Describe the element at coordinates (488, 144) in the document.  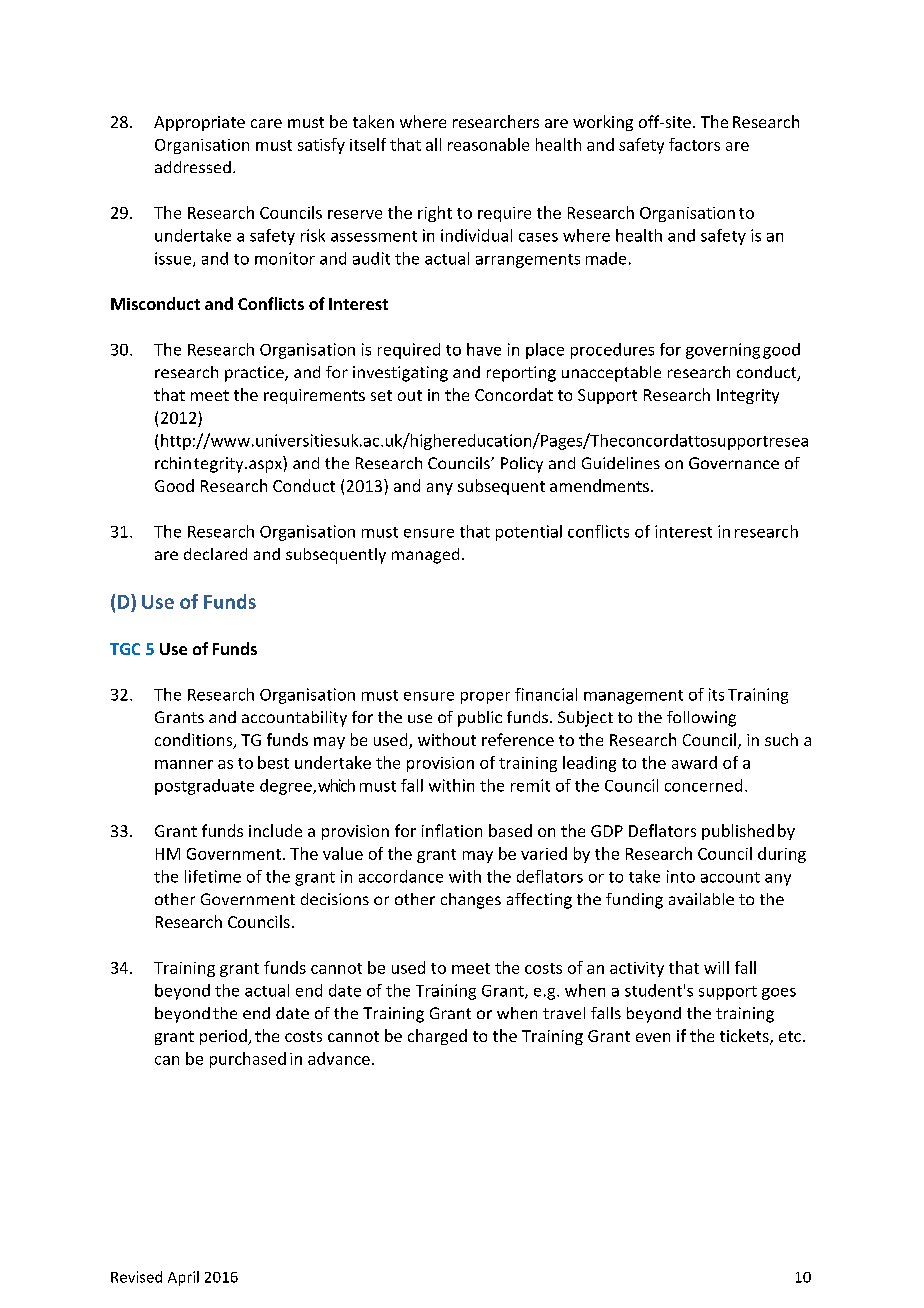
I see `reasonable` at that location.
